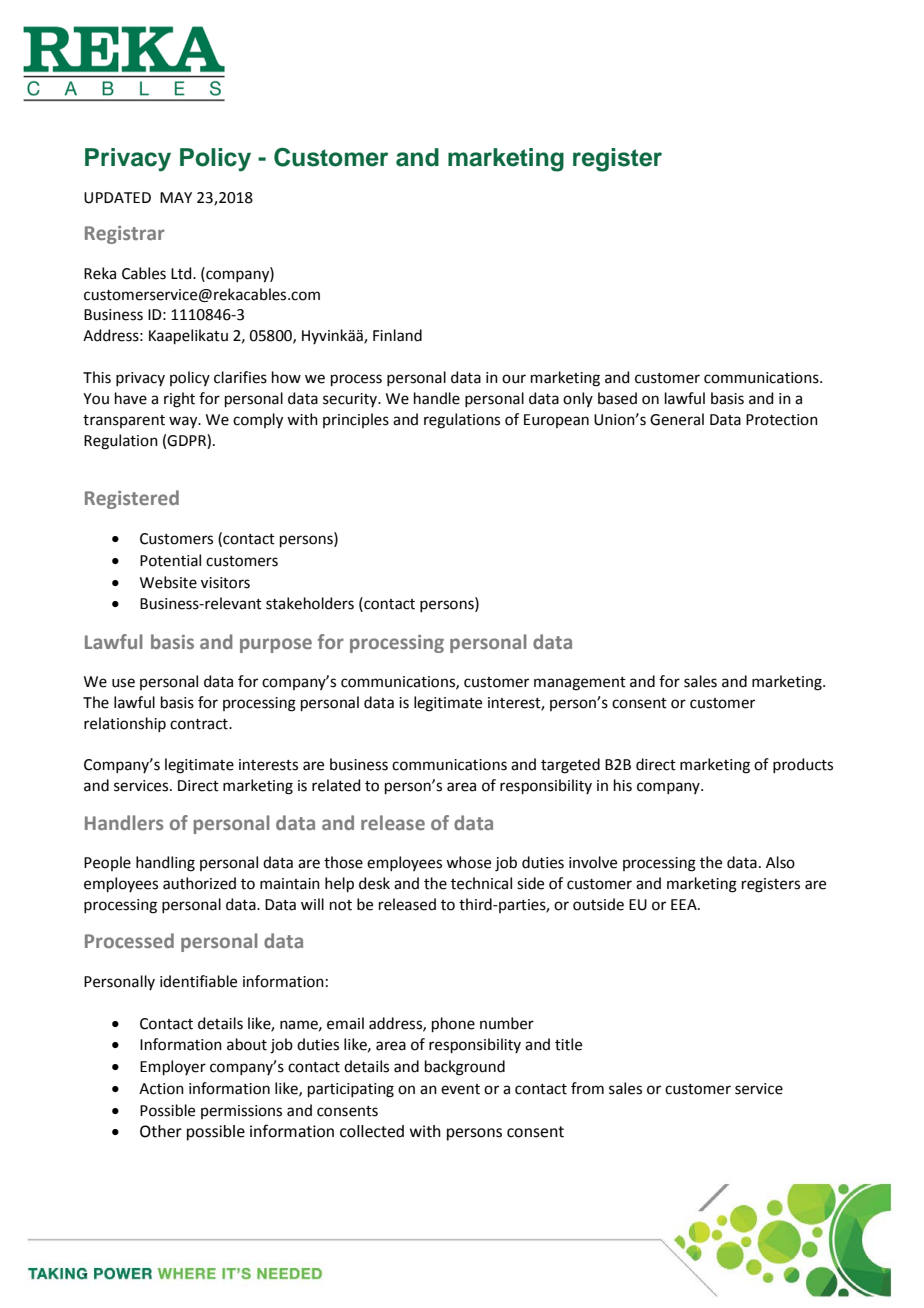 This screenshot has width=924, height=1308. What do you see at coordinates (803, 765) in the screenshot?
I see `products` at bounding box center [803, 765].
